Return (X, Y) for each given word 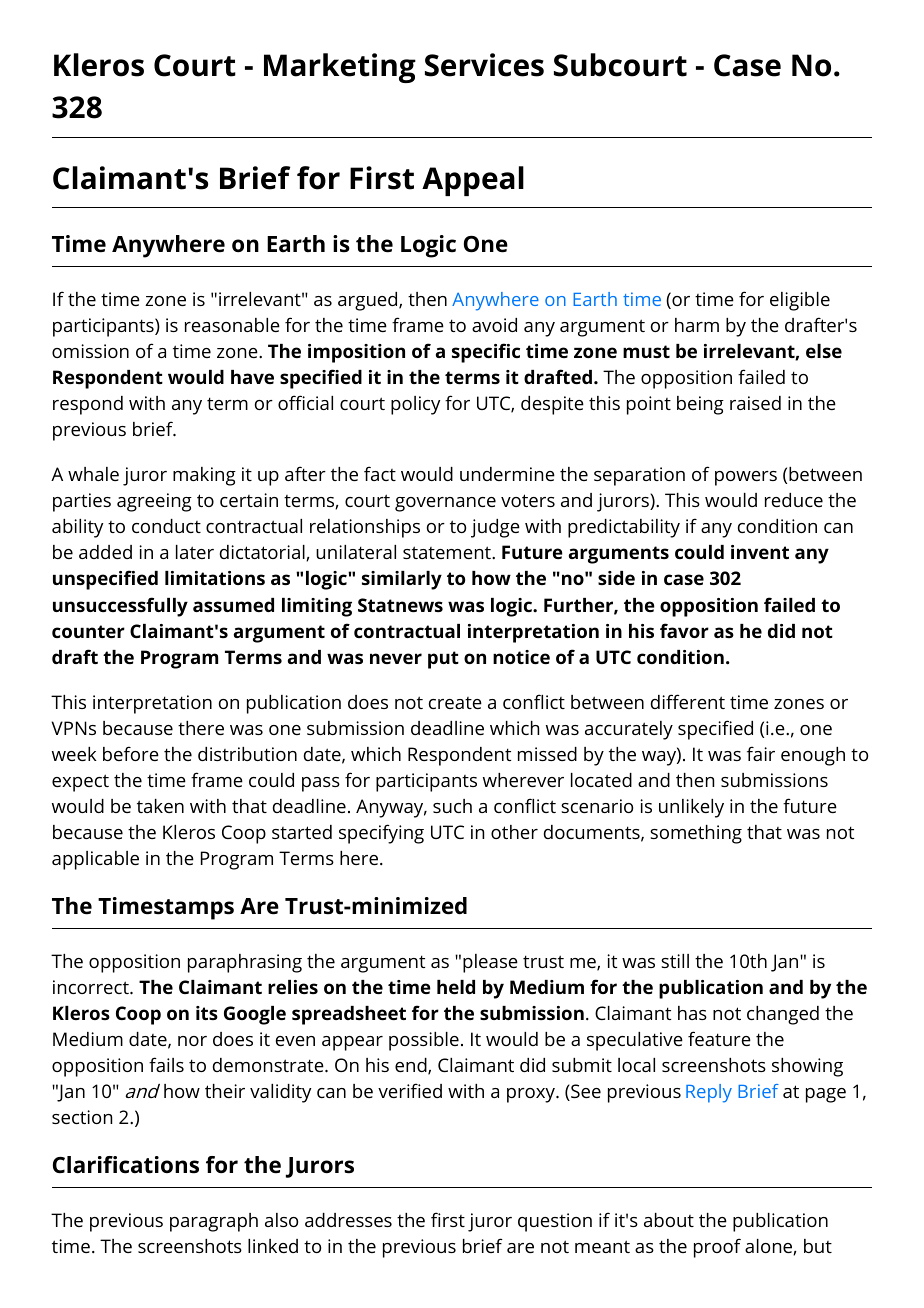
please (490, 963)
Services (484, 65)
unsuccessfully (120, 607)
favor (684, 630)
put (443, 660)
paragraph (214, 1222)
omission (90, 351)
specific (486, 353)
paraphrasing (245, 963)
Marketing (340, 68)
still (675, 961)
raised (755, 403)
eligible (800, 301)
